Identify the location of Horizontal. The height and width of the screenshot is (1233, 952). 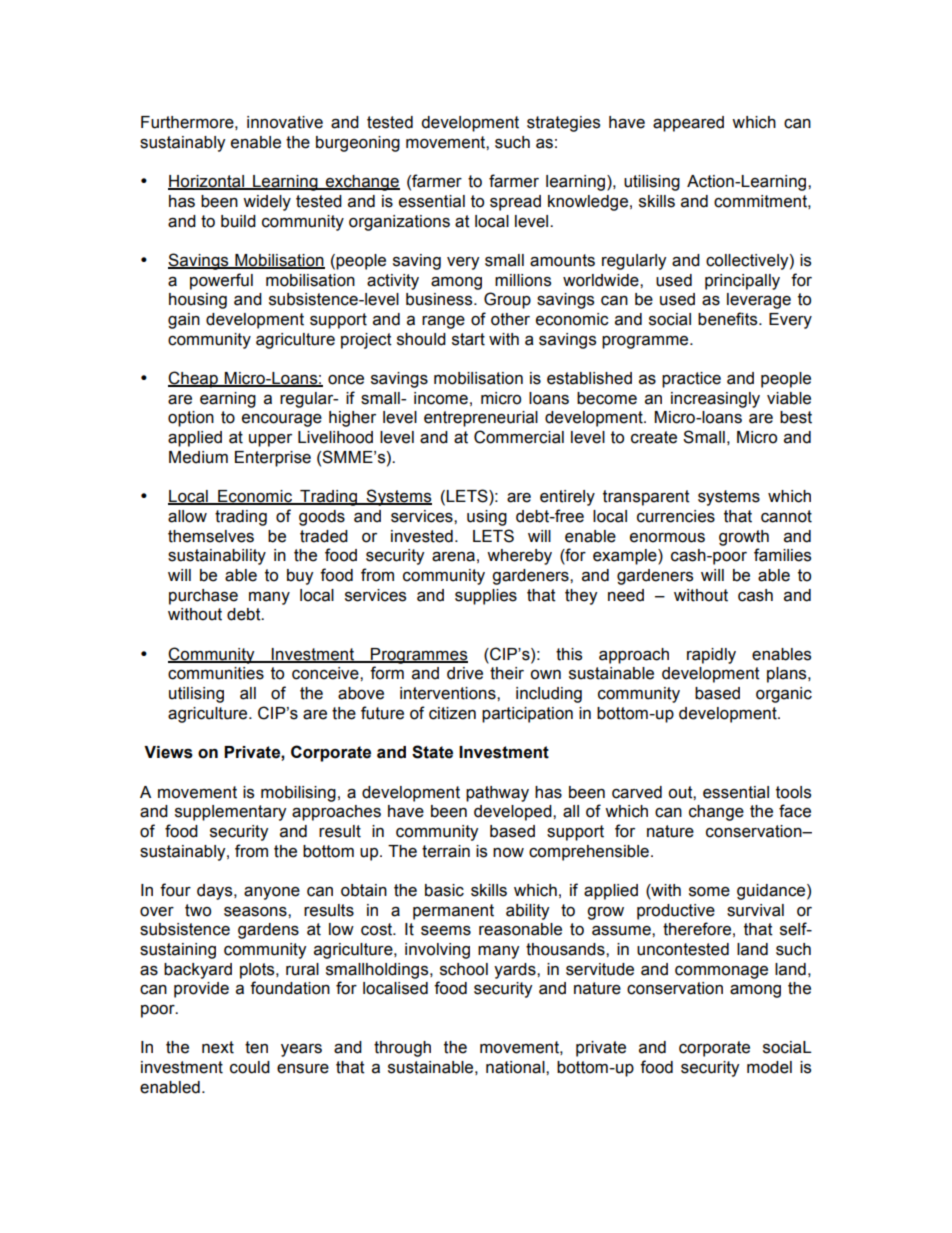
(207, 182).
